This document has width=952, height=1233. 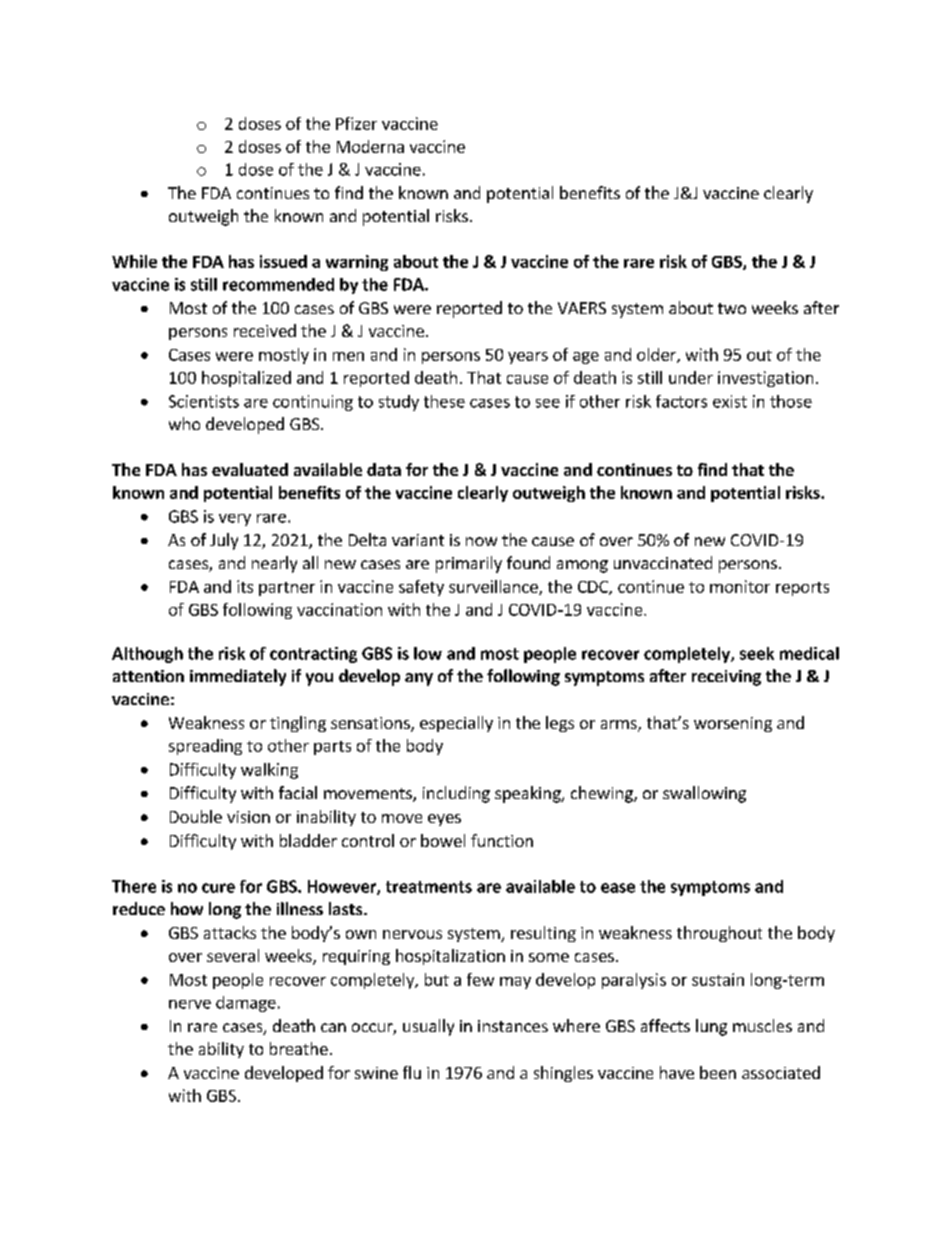 I want to click on monitor, so click(x=740, y=586).
